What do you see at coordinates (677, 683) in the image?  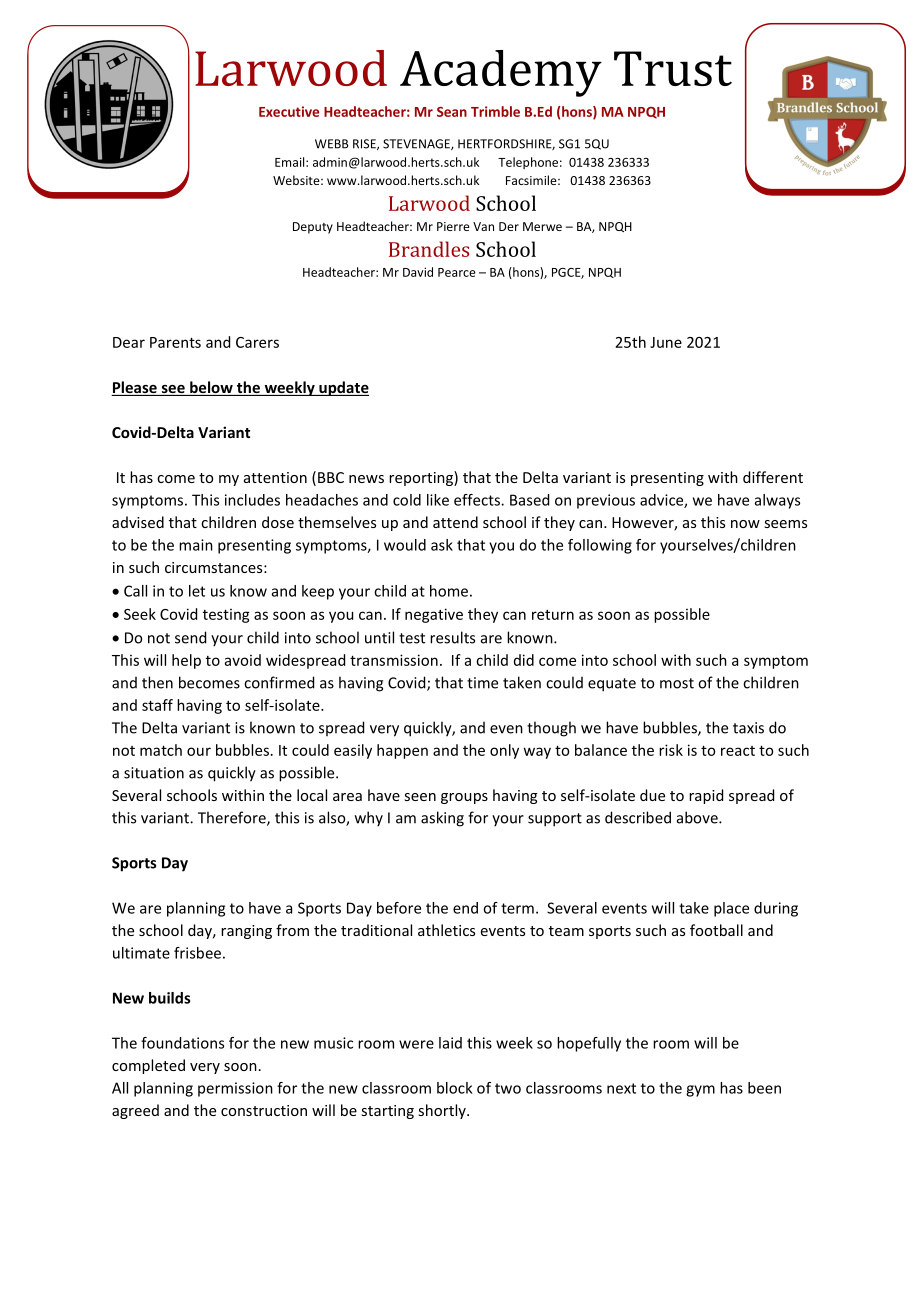 I see `most` at bounding box center [677, 683].
